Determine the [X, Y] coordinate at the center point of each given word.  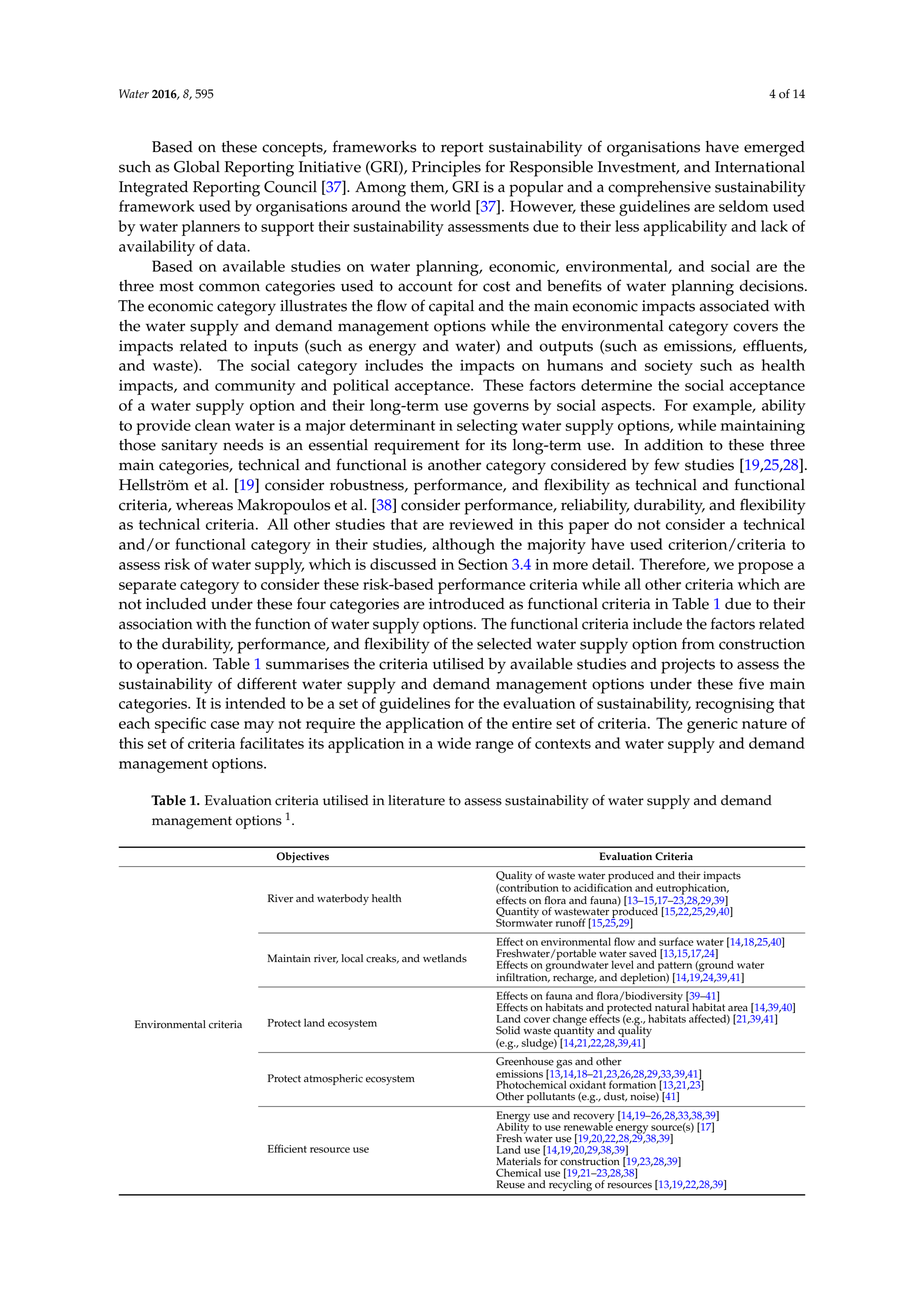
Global [197, 167]
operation [171, 666]
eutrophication [692, 889]
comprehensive [659, 189]
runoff [571, 922]
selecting [487, 427]
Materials [518, 1161]
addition [673, 445]
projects [688, 666]
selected [504, 644]
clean [213, 425]
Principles [446, 169]
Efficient [287, 1148]
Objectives [302, 857]
